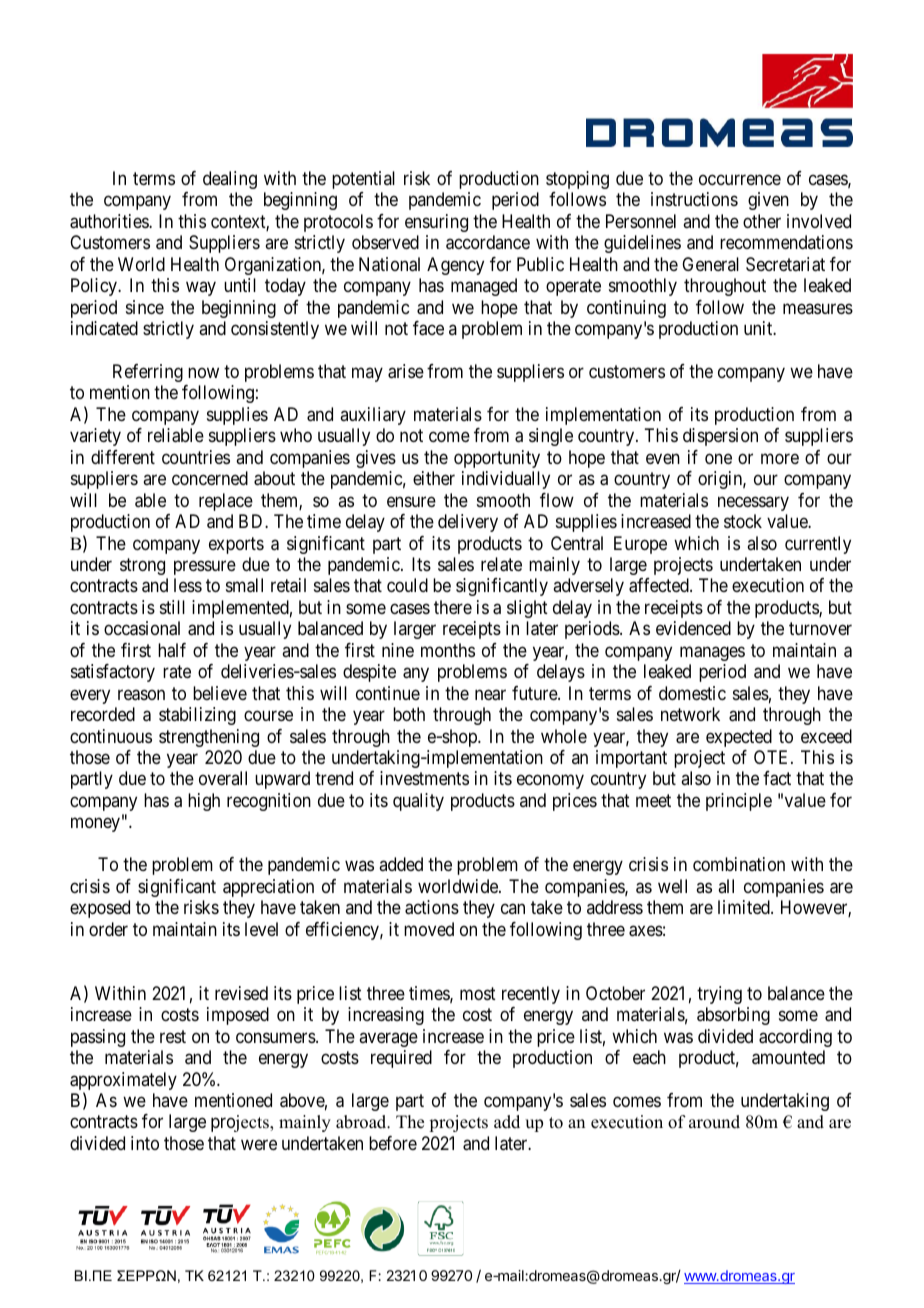 This screenshot has width=924, height=1308. I want to click on other, so click(762, 221).
